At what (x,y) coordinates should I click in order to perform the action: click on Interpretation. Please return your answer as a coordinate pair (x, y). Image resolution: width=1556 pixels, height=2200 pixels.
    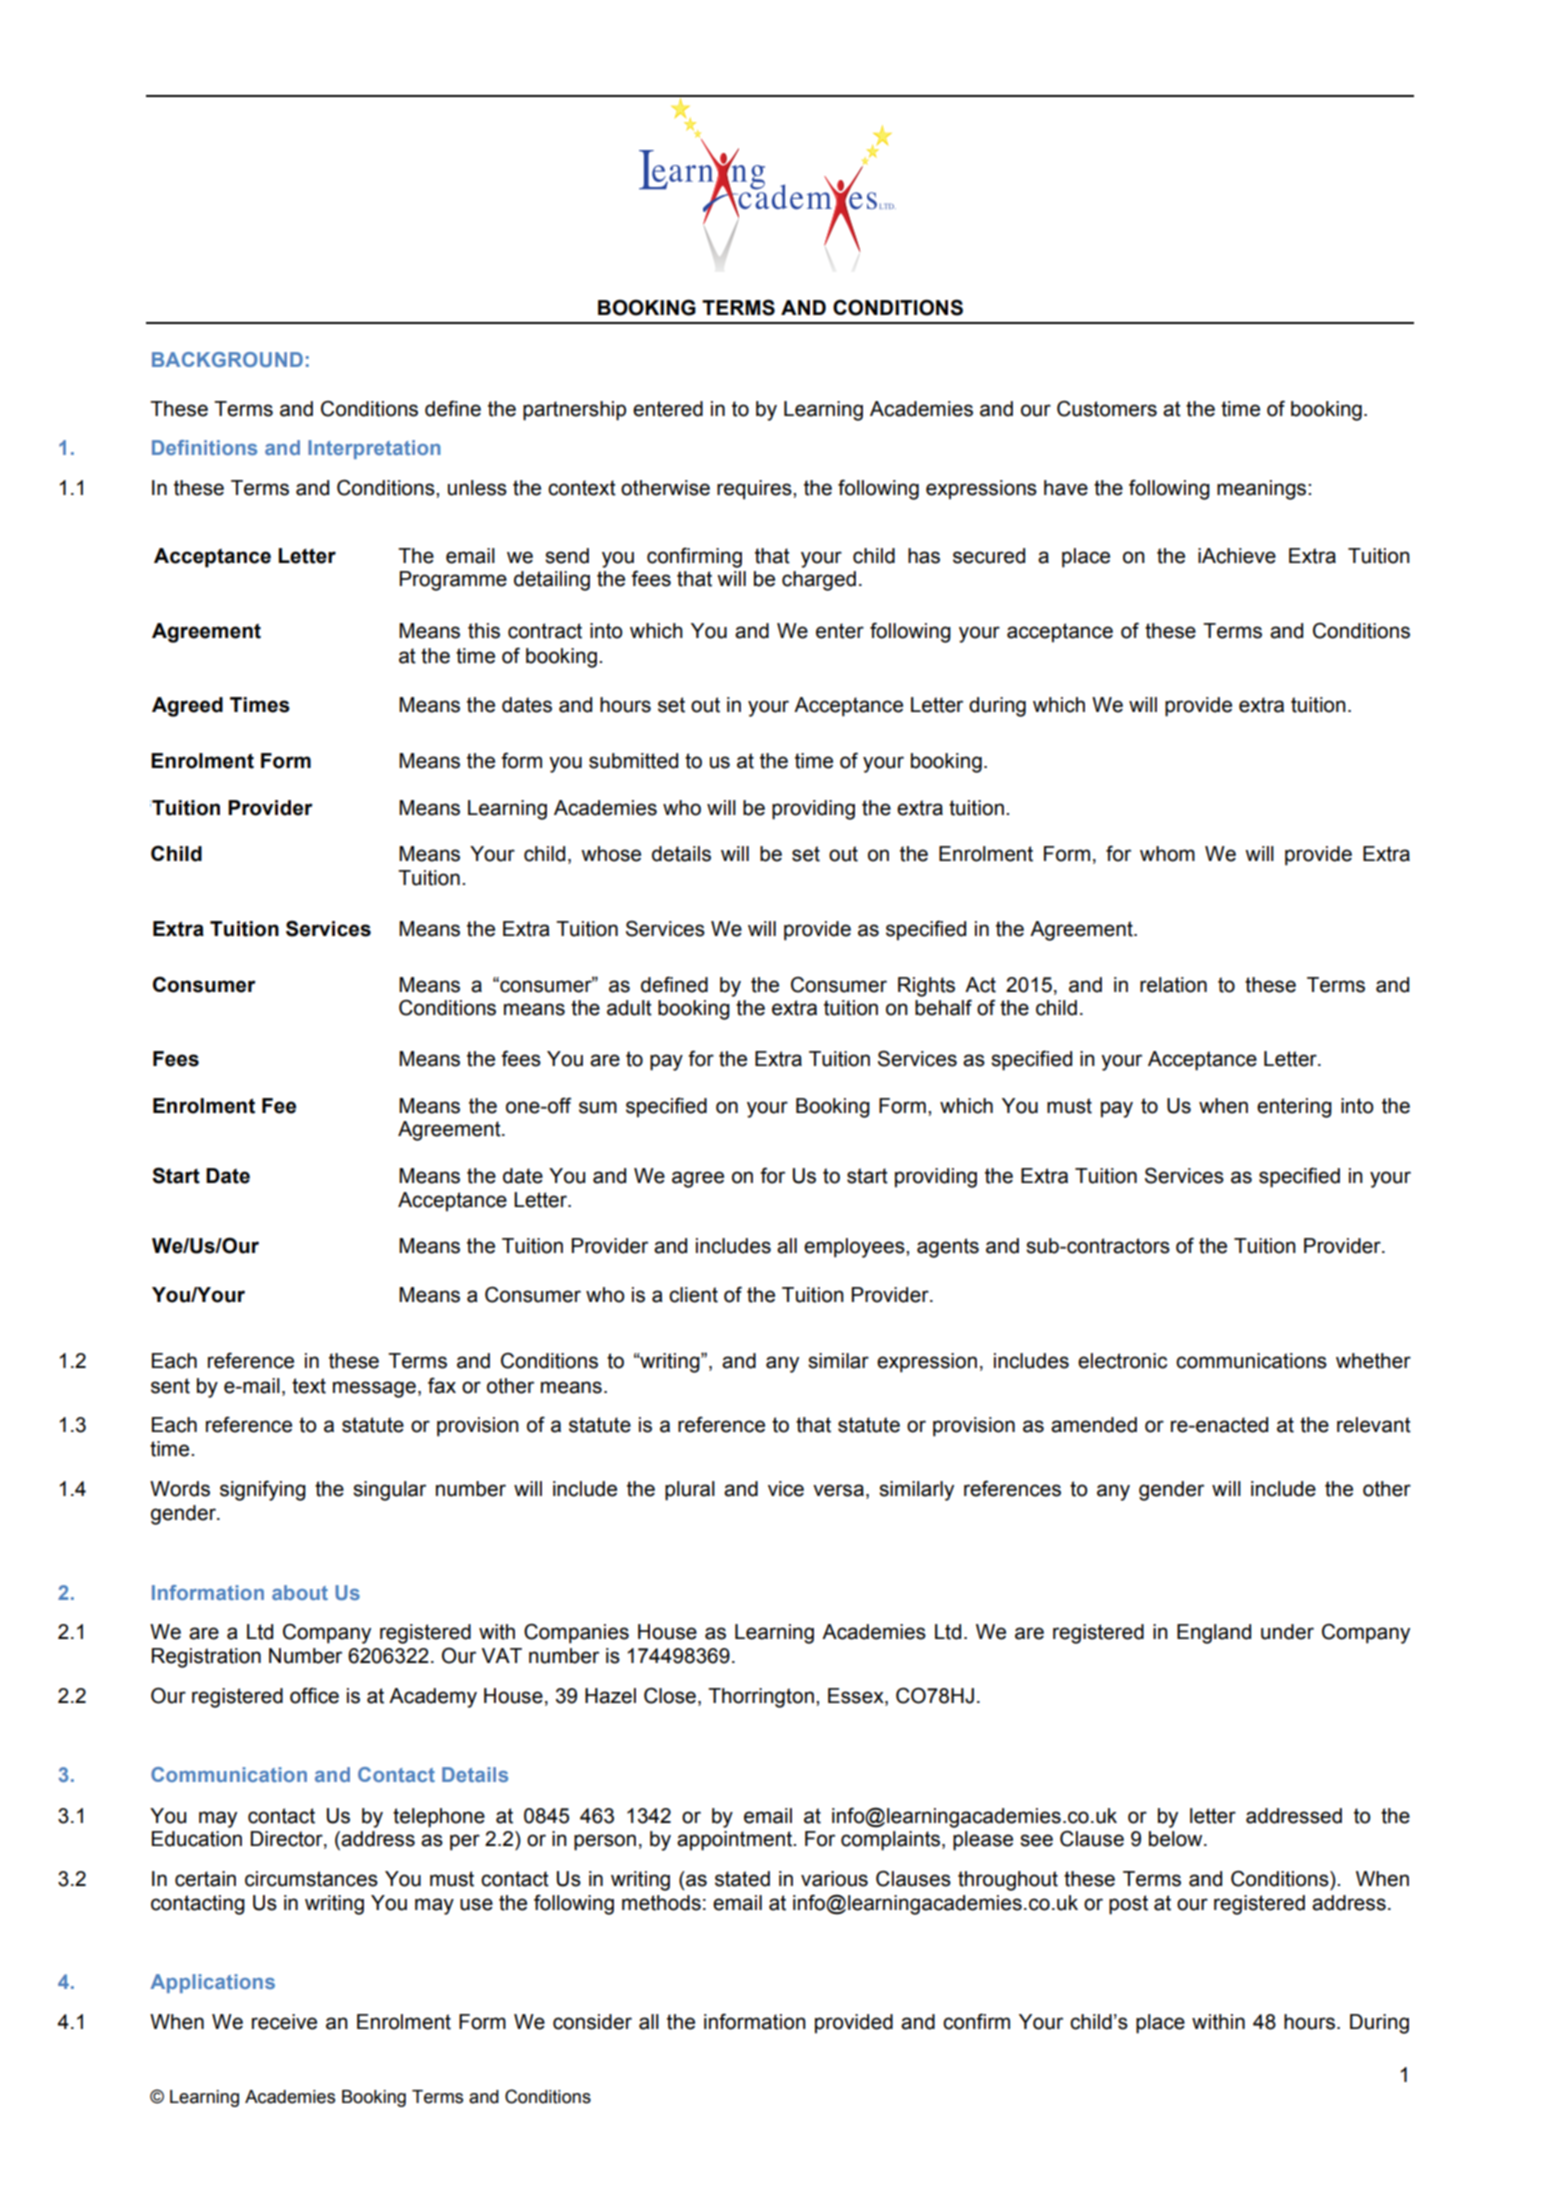
    Looking at the image, I should click on (374, 449).
